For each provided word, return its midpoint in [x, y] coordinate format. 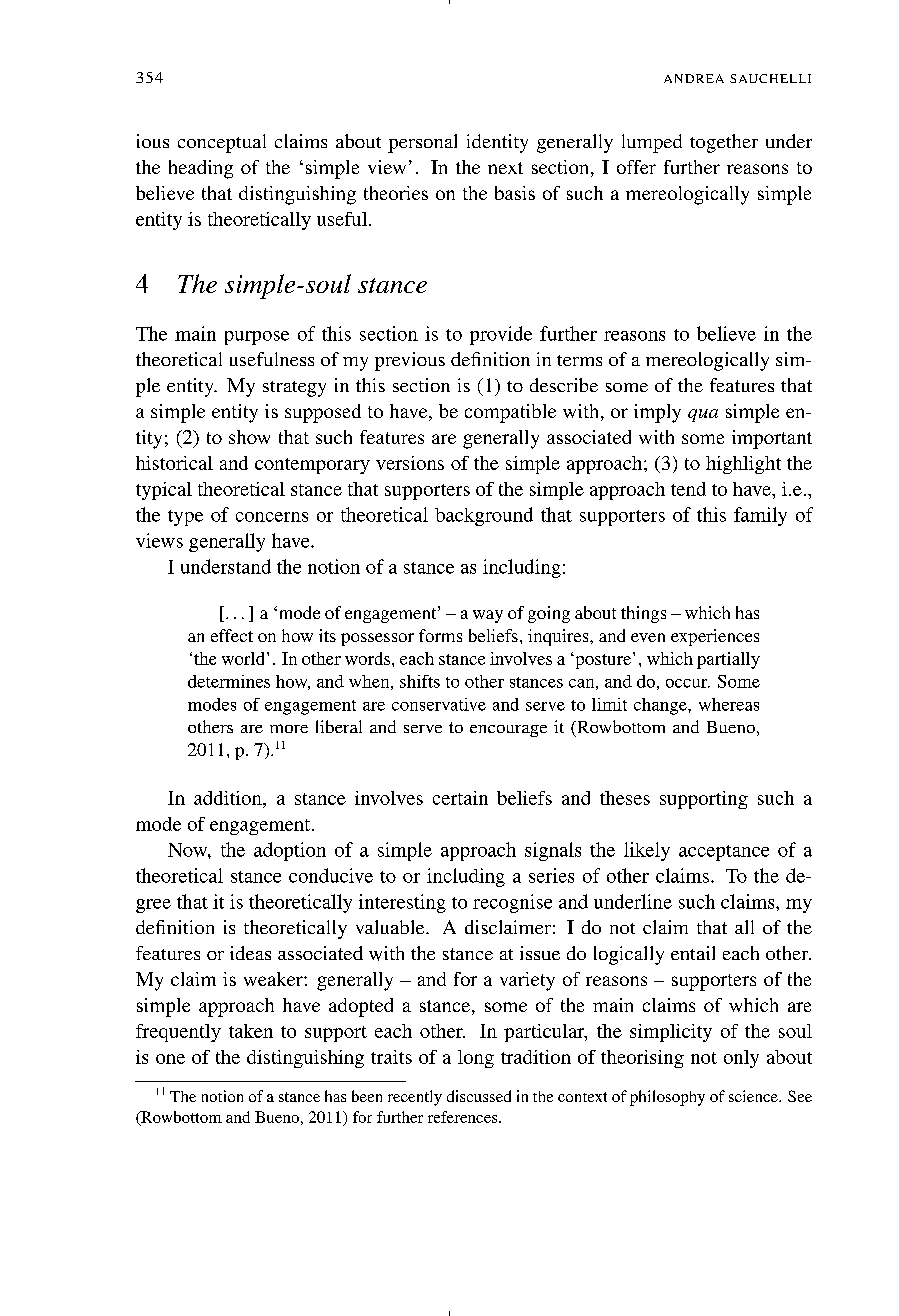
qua [703, 415]
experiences [715, 637]
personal [422, 143]
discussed [479, 1096]
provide [501, 335]
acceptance [724, 853]
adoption [290, 851]
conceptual [222, 143]
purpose [257, 338]
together [724, 143]
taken [251, 1031]
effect [232, 635]
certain [460, 798]
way [488, 616]
